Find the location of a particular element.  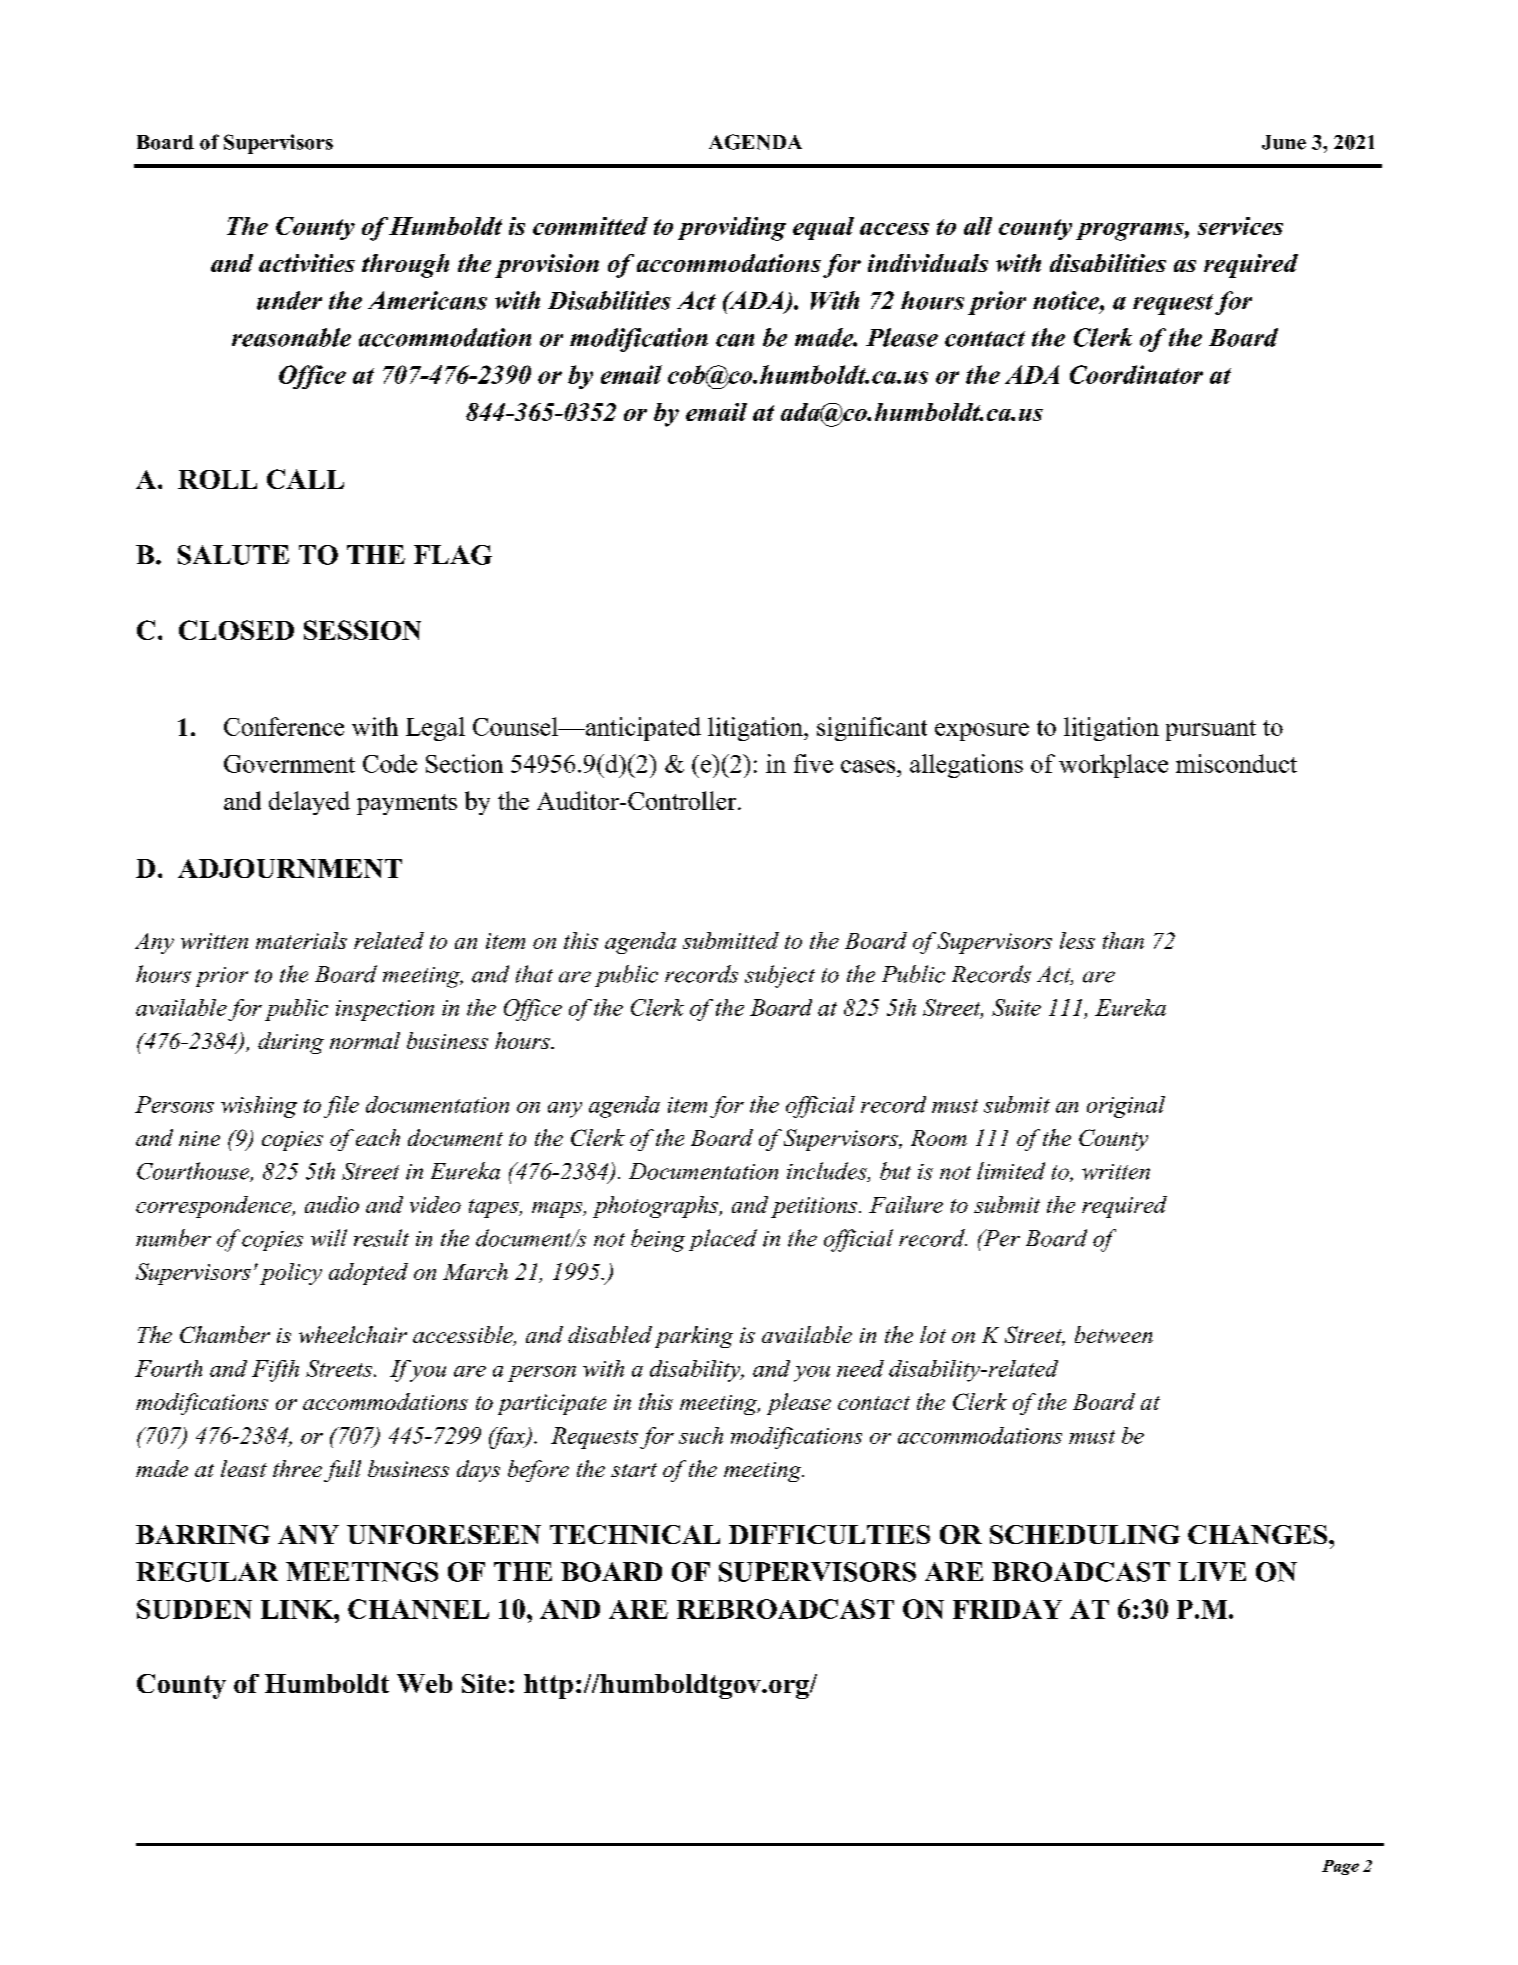

Site is located at coordinates (484, 1683).
